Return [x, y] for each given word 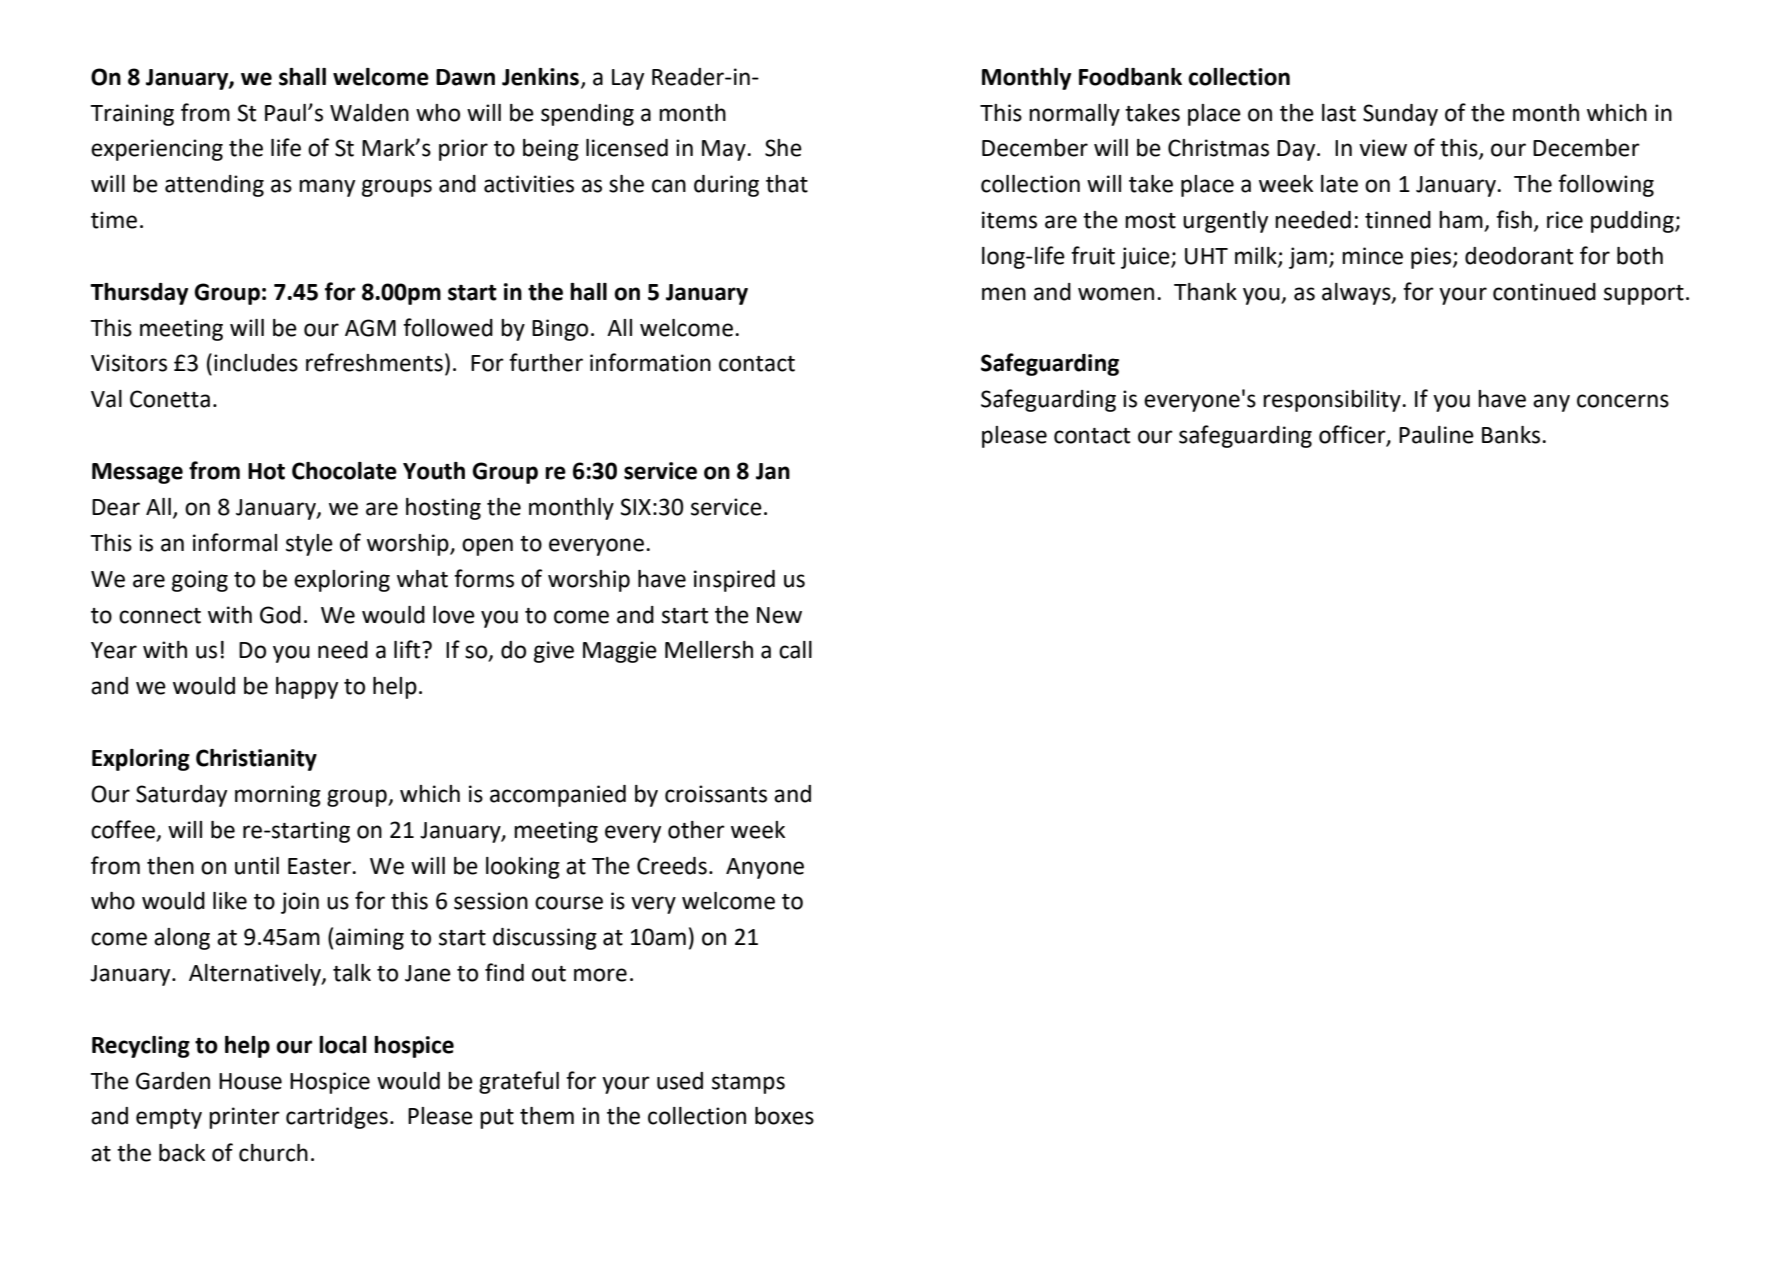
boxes [784, 1116]
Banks [1512, 435]
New [779, 615]
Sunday [1400, 115]
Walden [369, 113]
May [725, 150]
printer [244, 1118]
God [280, 615]
